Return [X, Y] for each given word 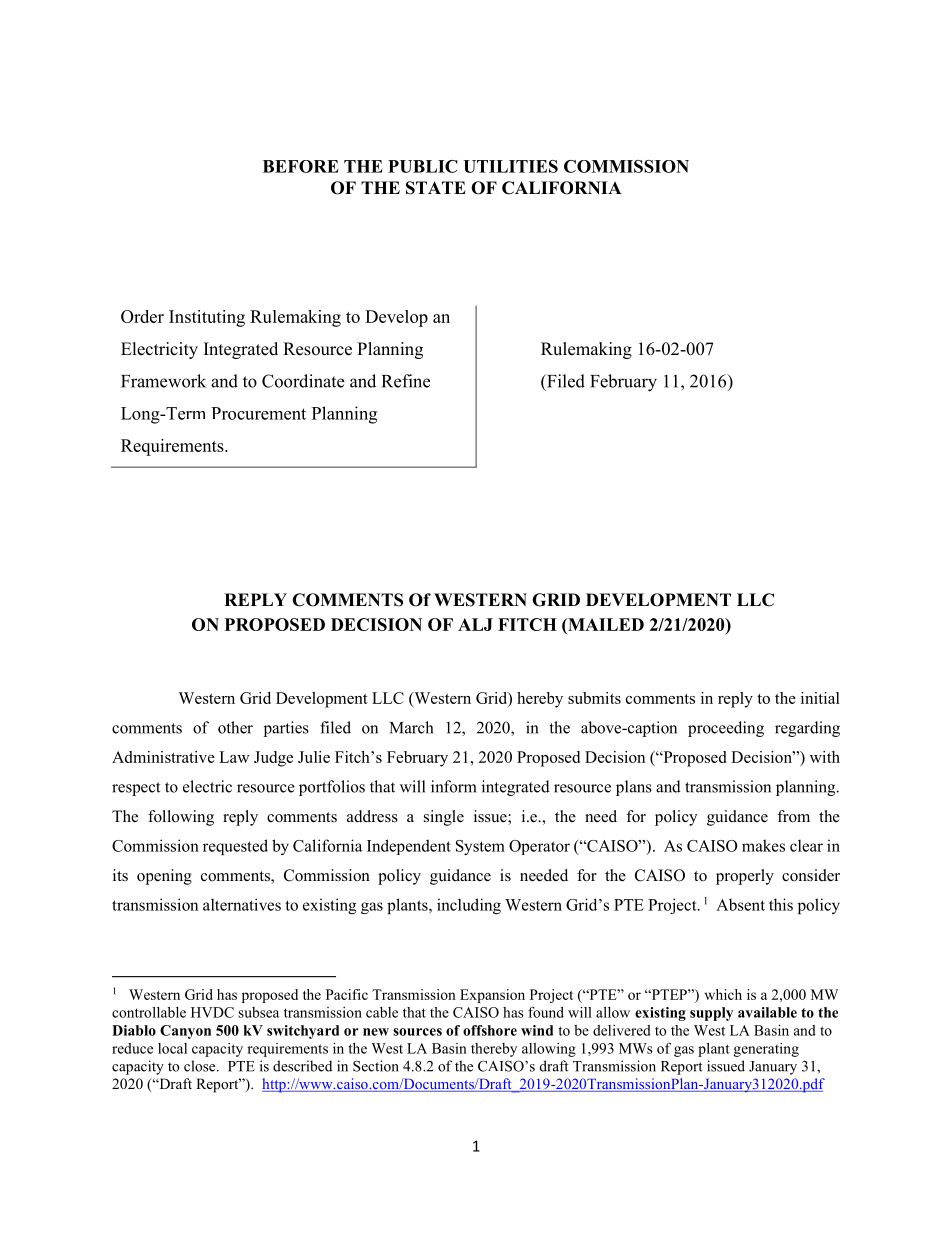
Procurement [258, 413]
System [480, 847]
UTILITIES [510, 166]
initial [820, 698]
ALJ [475, 624]
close [201, 1066]
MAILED [605, 624]
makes [763, 845]
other [235, 727]
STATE [436, 188]
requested [235, 847]
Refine [406, 381]
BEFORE [301, 166]
